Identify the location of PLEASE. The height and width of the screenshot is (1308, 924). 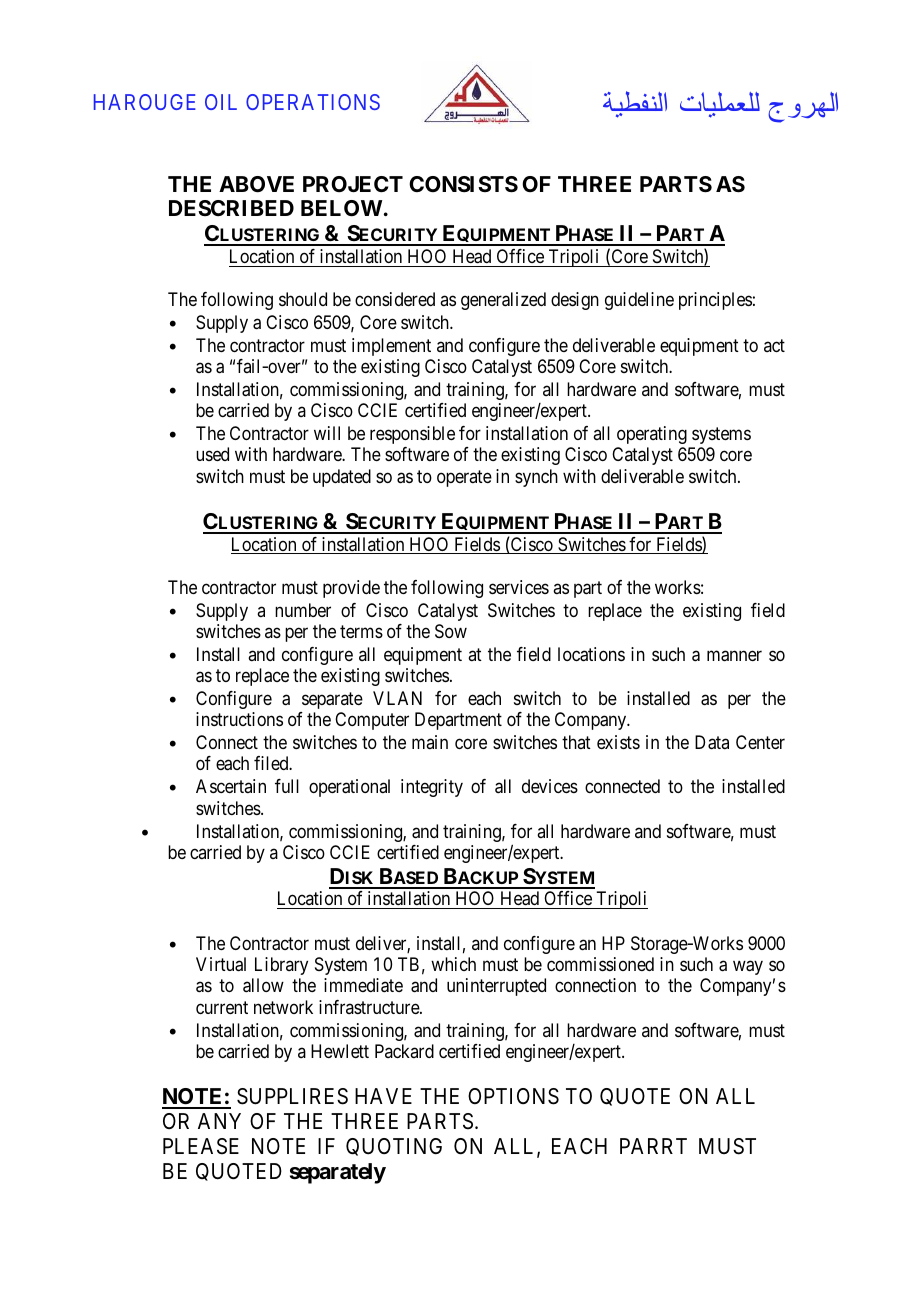
(201, 1146).
